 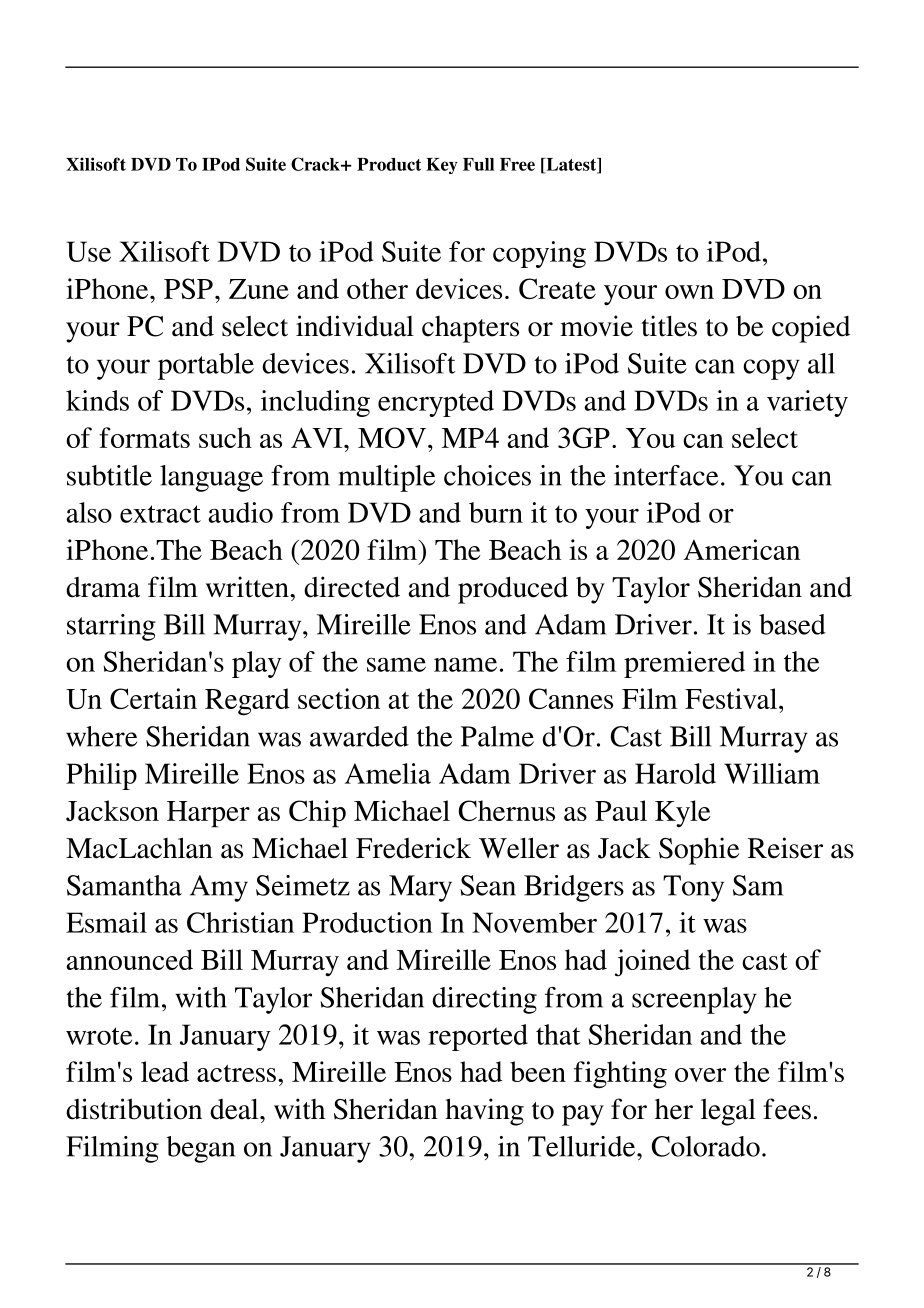 What do you see at coordinates (465, 664) in the screenshot?
I see `name` at bounding box center [465, 664].
